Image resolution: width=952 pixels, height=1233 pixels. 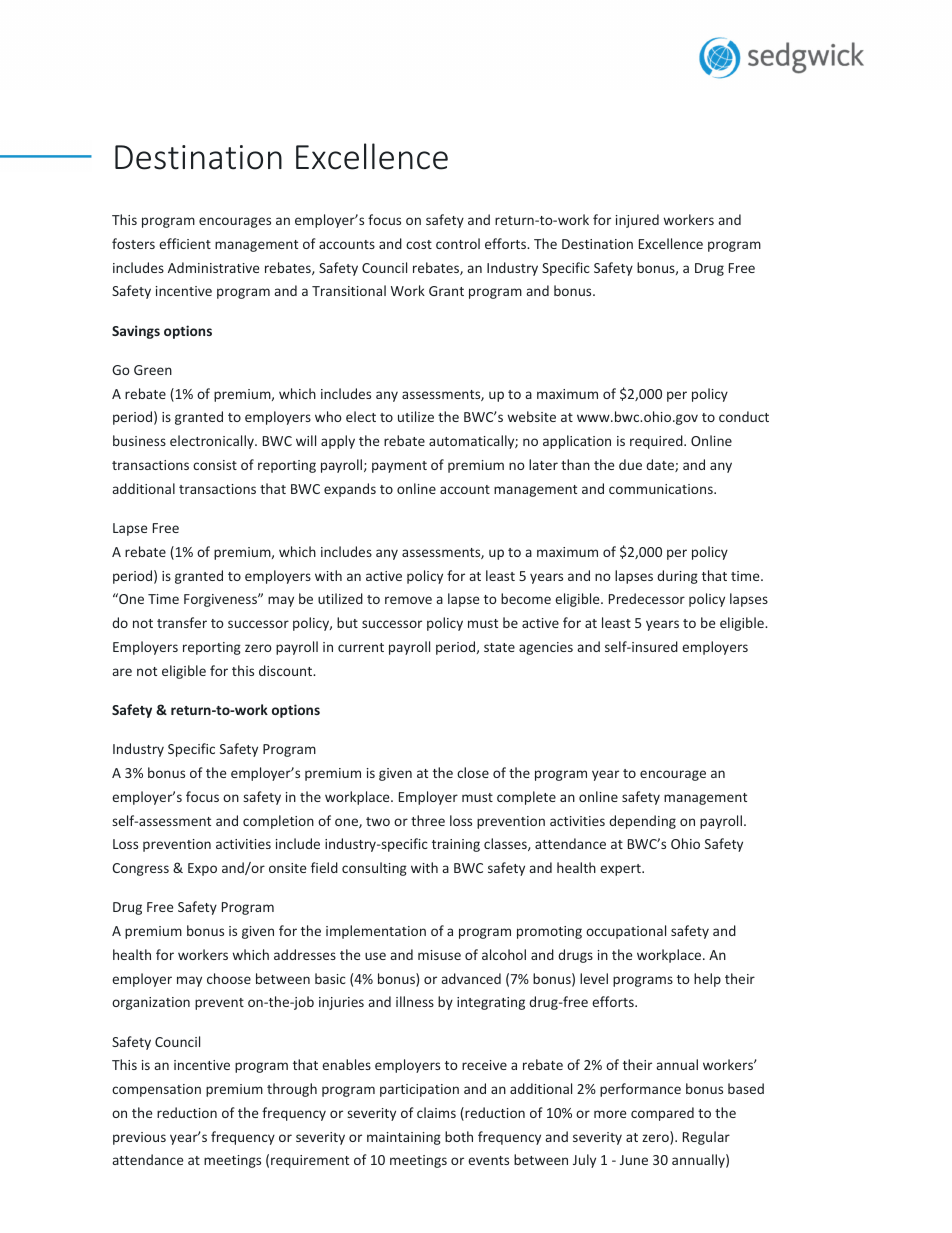 I want to click on control, so click(x=458, y=243).
